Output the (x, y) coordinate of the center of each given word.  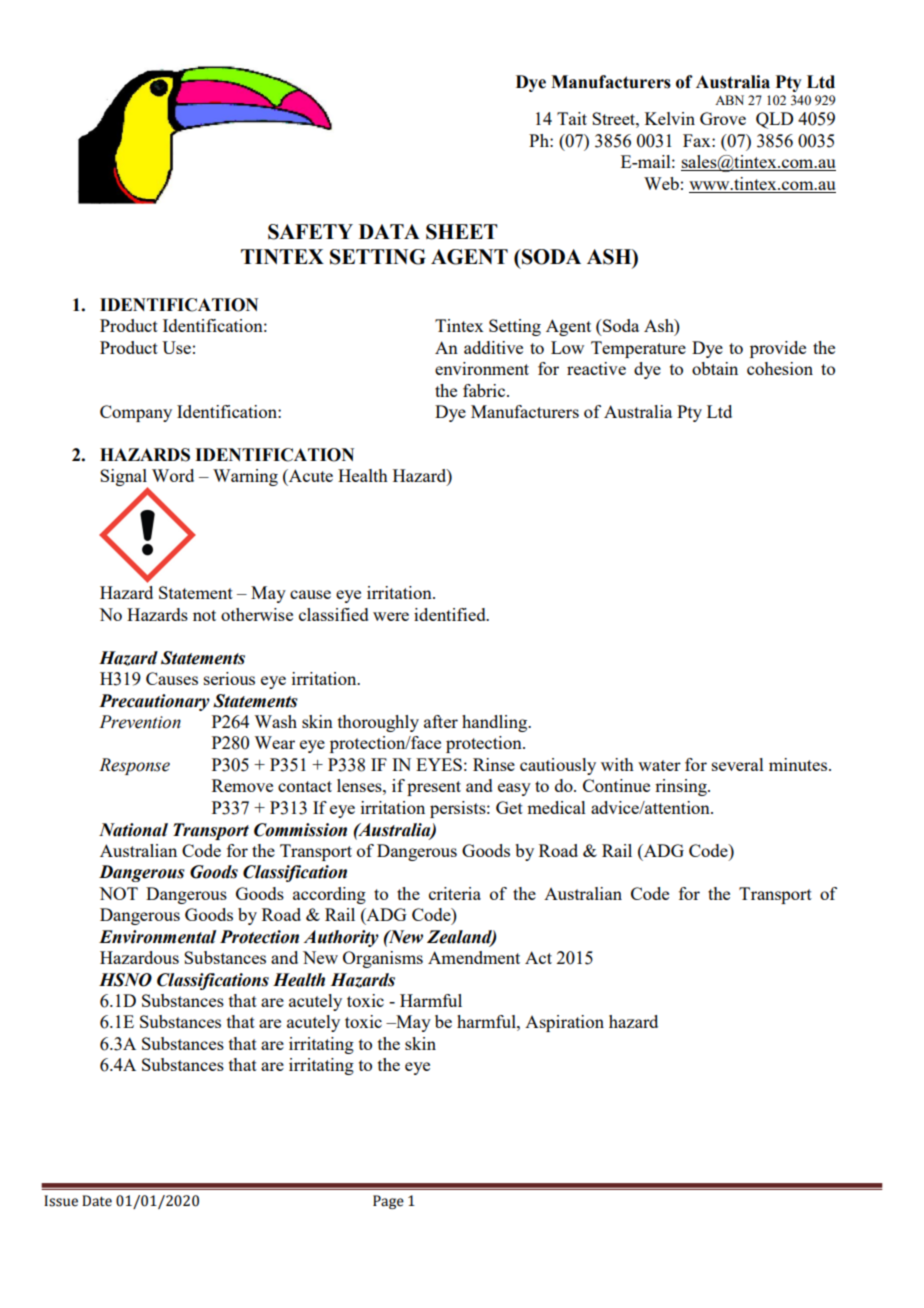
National (133, 830)
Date (97, 1201)
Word (173, 475)
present (434, 788)
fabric (485, 390)
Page (388, 1202)
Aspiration (564, 1023)
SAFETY (310, 232)
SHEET (462, 232)
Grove (723, 118)
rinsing (682, 787)
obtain (715, 368)
